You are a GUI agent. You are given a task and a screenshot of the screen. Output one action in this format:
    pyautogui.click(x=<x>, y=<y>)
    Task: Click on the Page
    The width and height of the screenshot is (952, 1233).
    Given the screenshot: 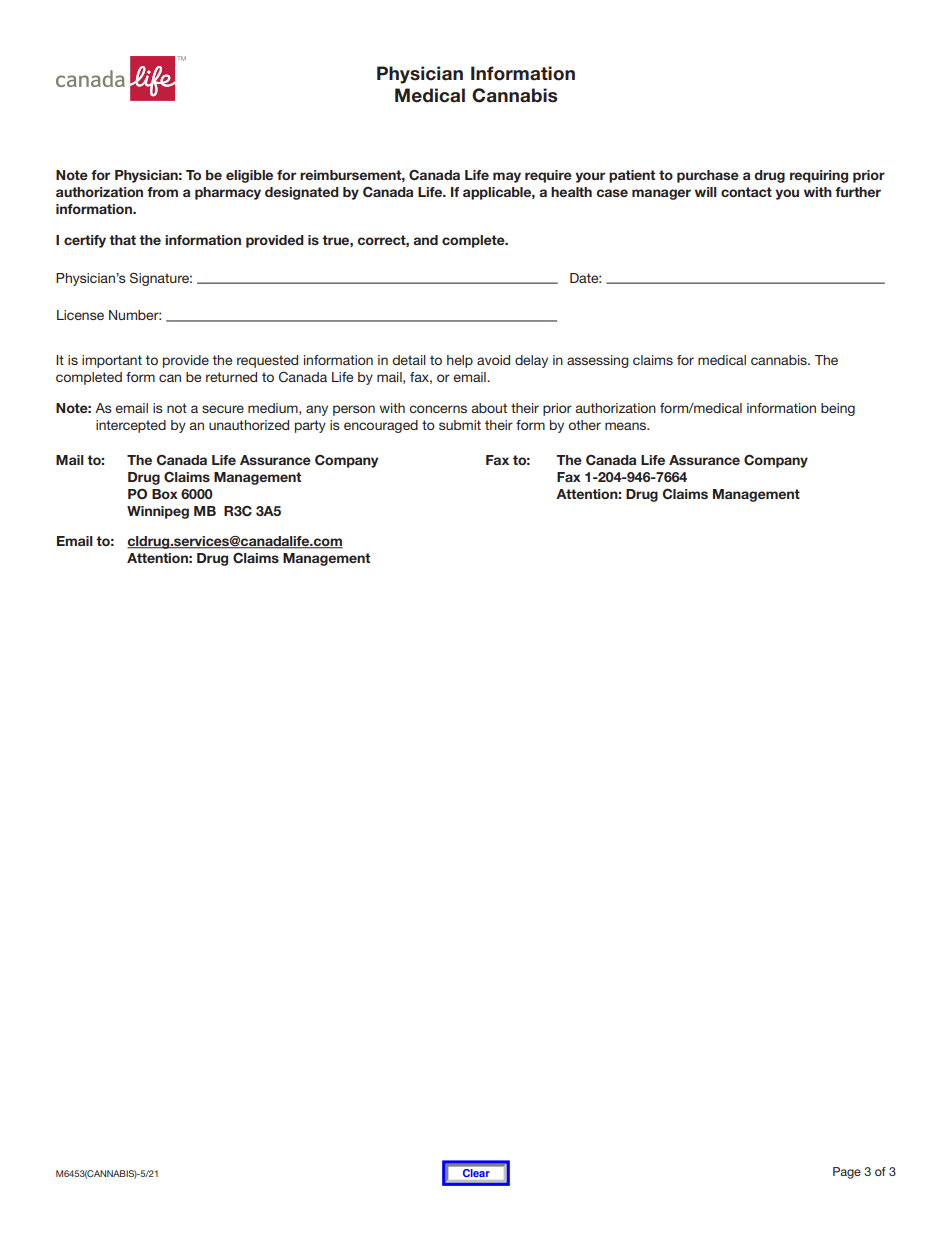 What is the action you would take?
    pyautogui.click(x=847, y=1173)
